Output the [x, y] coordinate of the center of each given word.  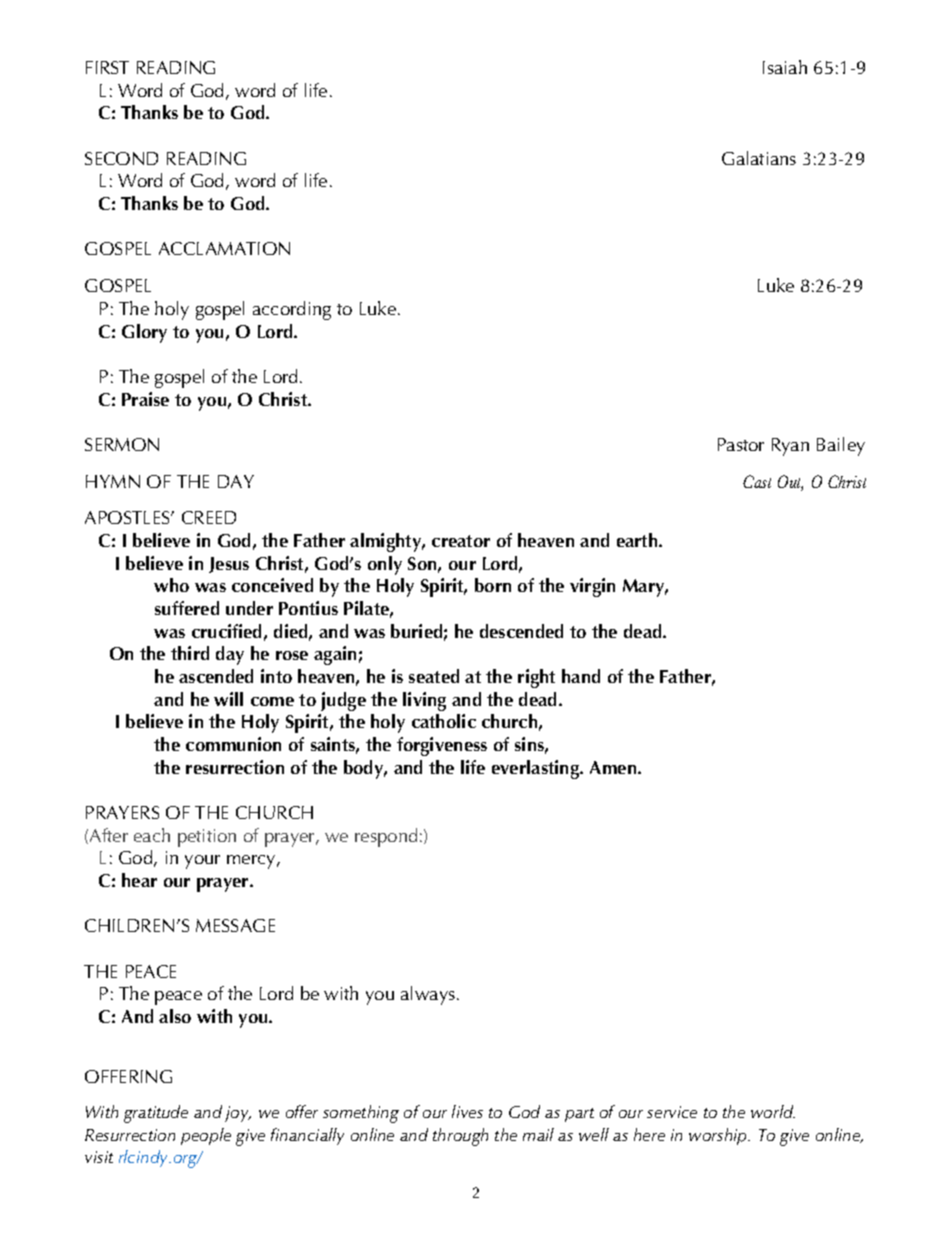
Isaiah [785, 67]
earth [638, 540]
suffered [187, 608]
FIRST [107, 67]
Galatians [759, 158]
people [206, 1136]
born [493, 585]
